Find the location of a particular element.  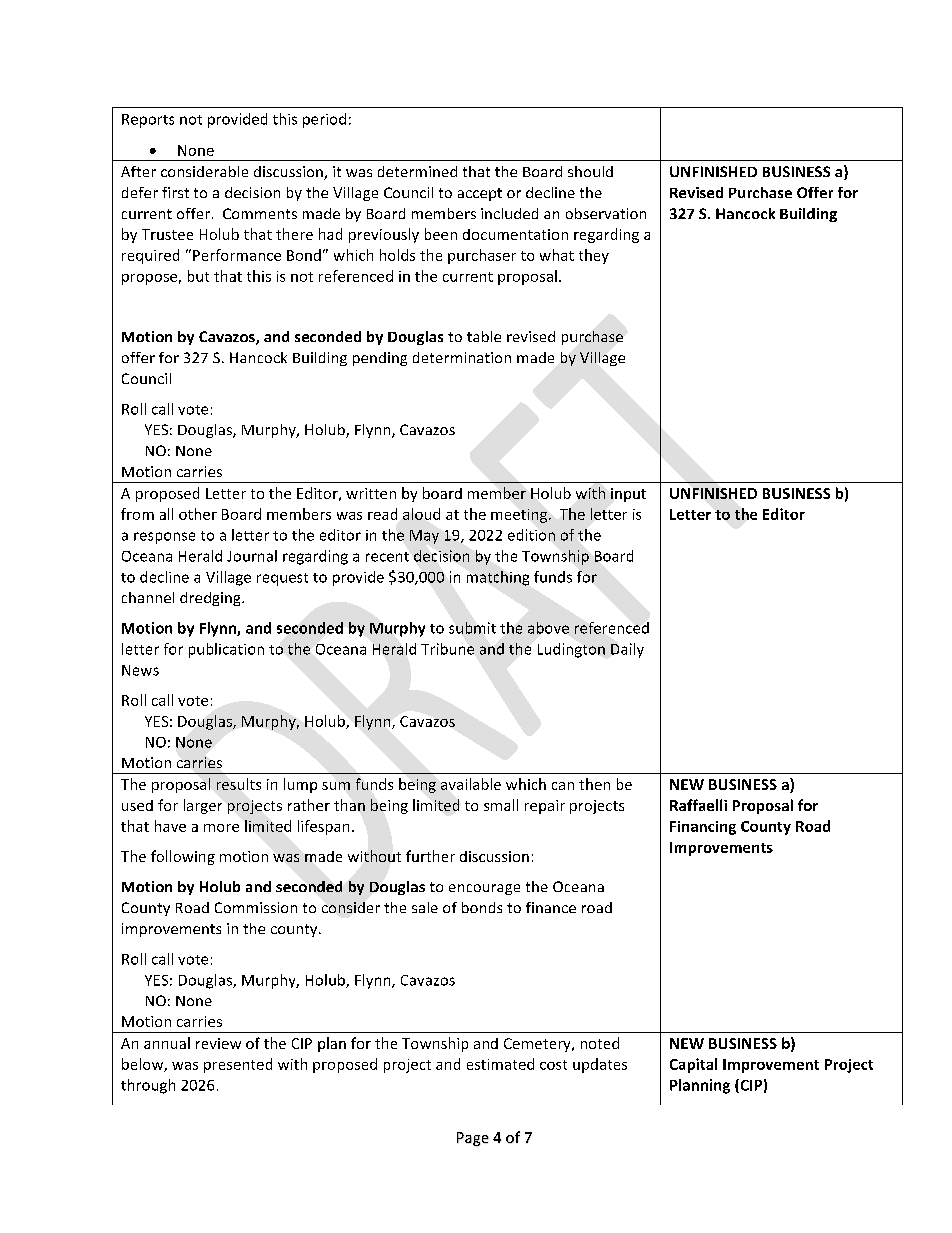

updates is located at coordinates (600, 1065).
